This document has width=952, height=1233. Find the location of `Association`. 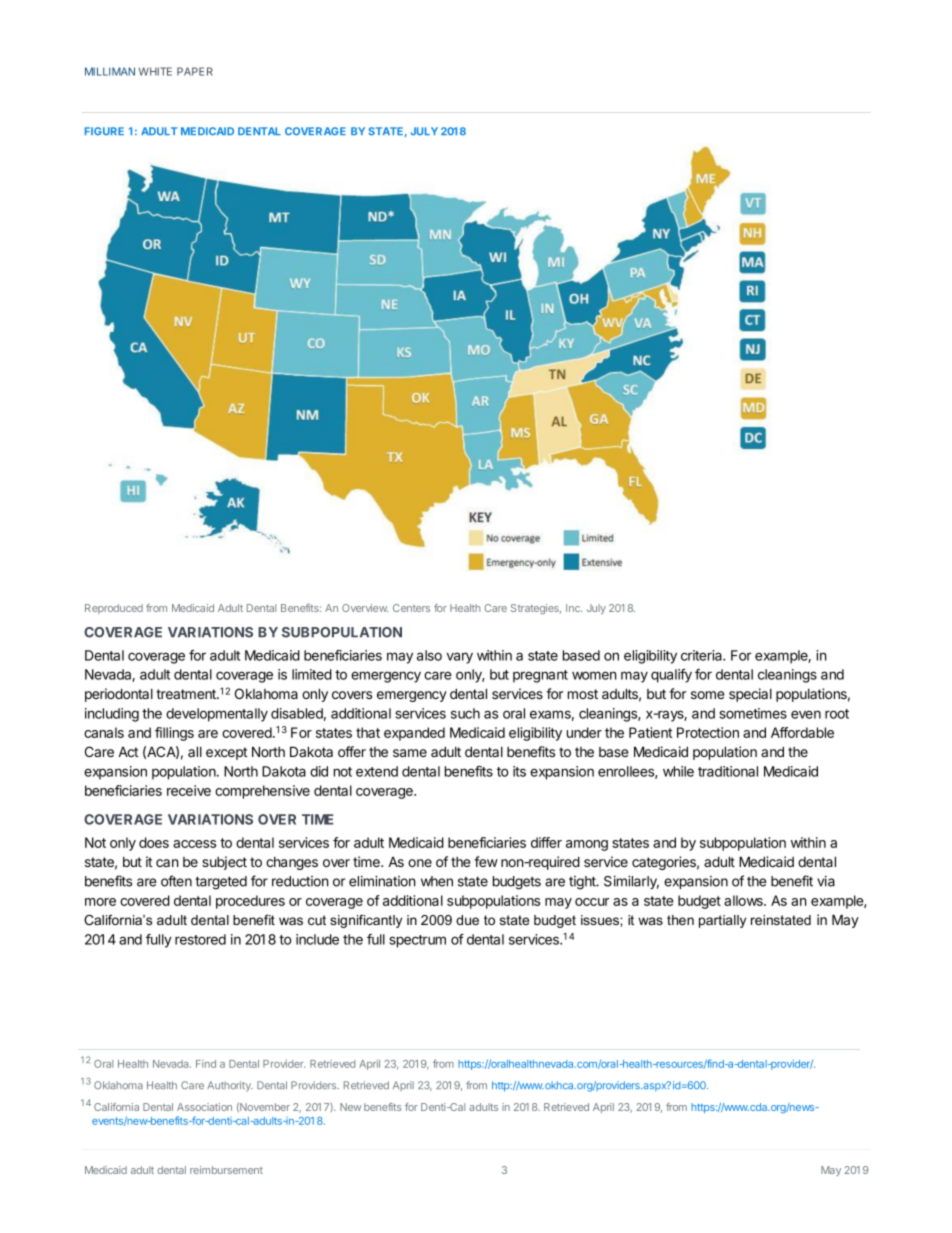

Association is located at coordinates (204, 1107).
